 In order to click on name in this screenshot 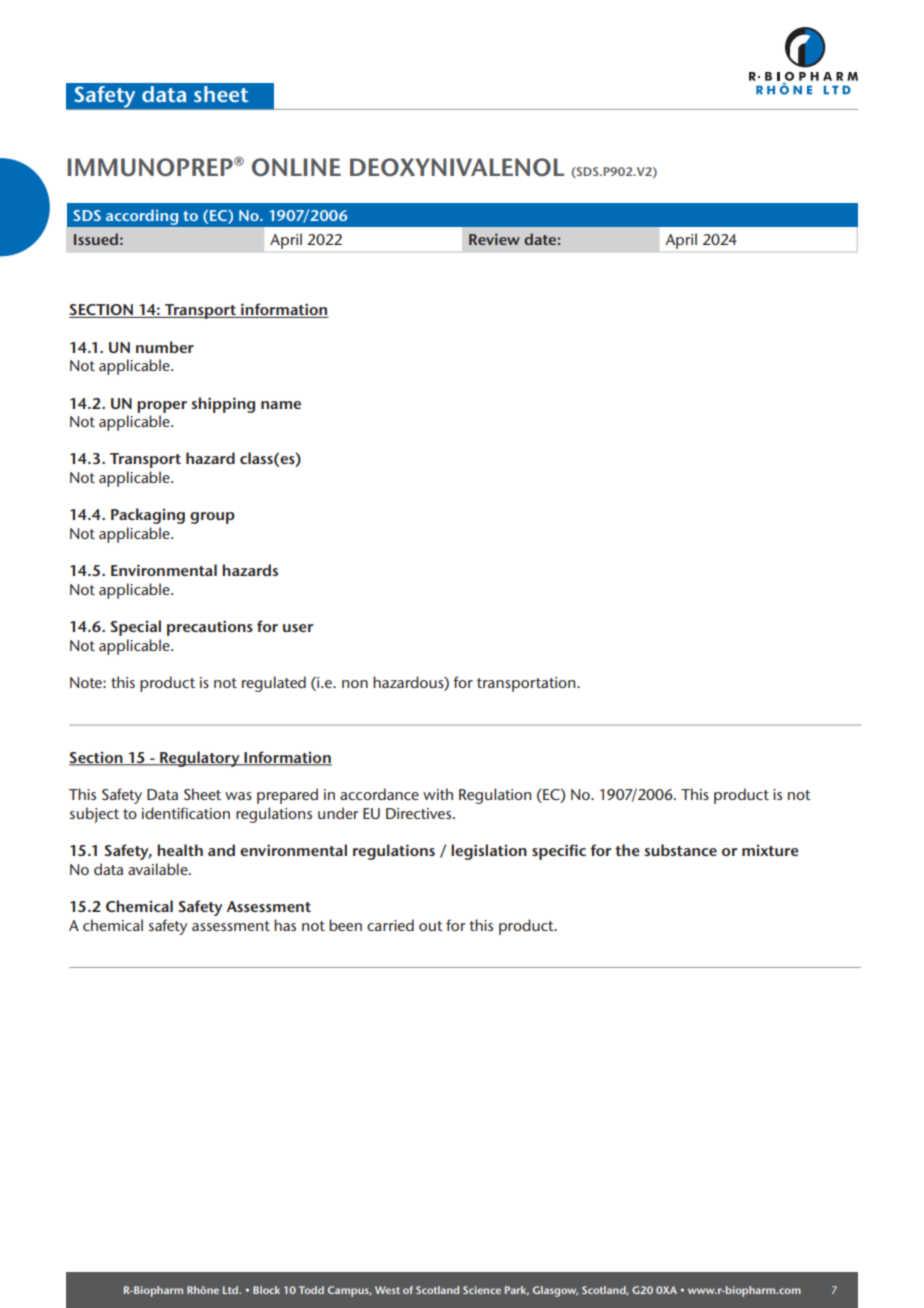, I will do `click(281, 405)`.
